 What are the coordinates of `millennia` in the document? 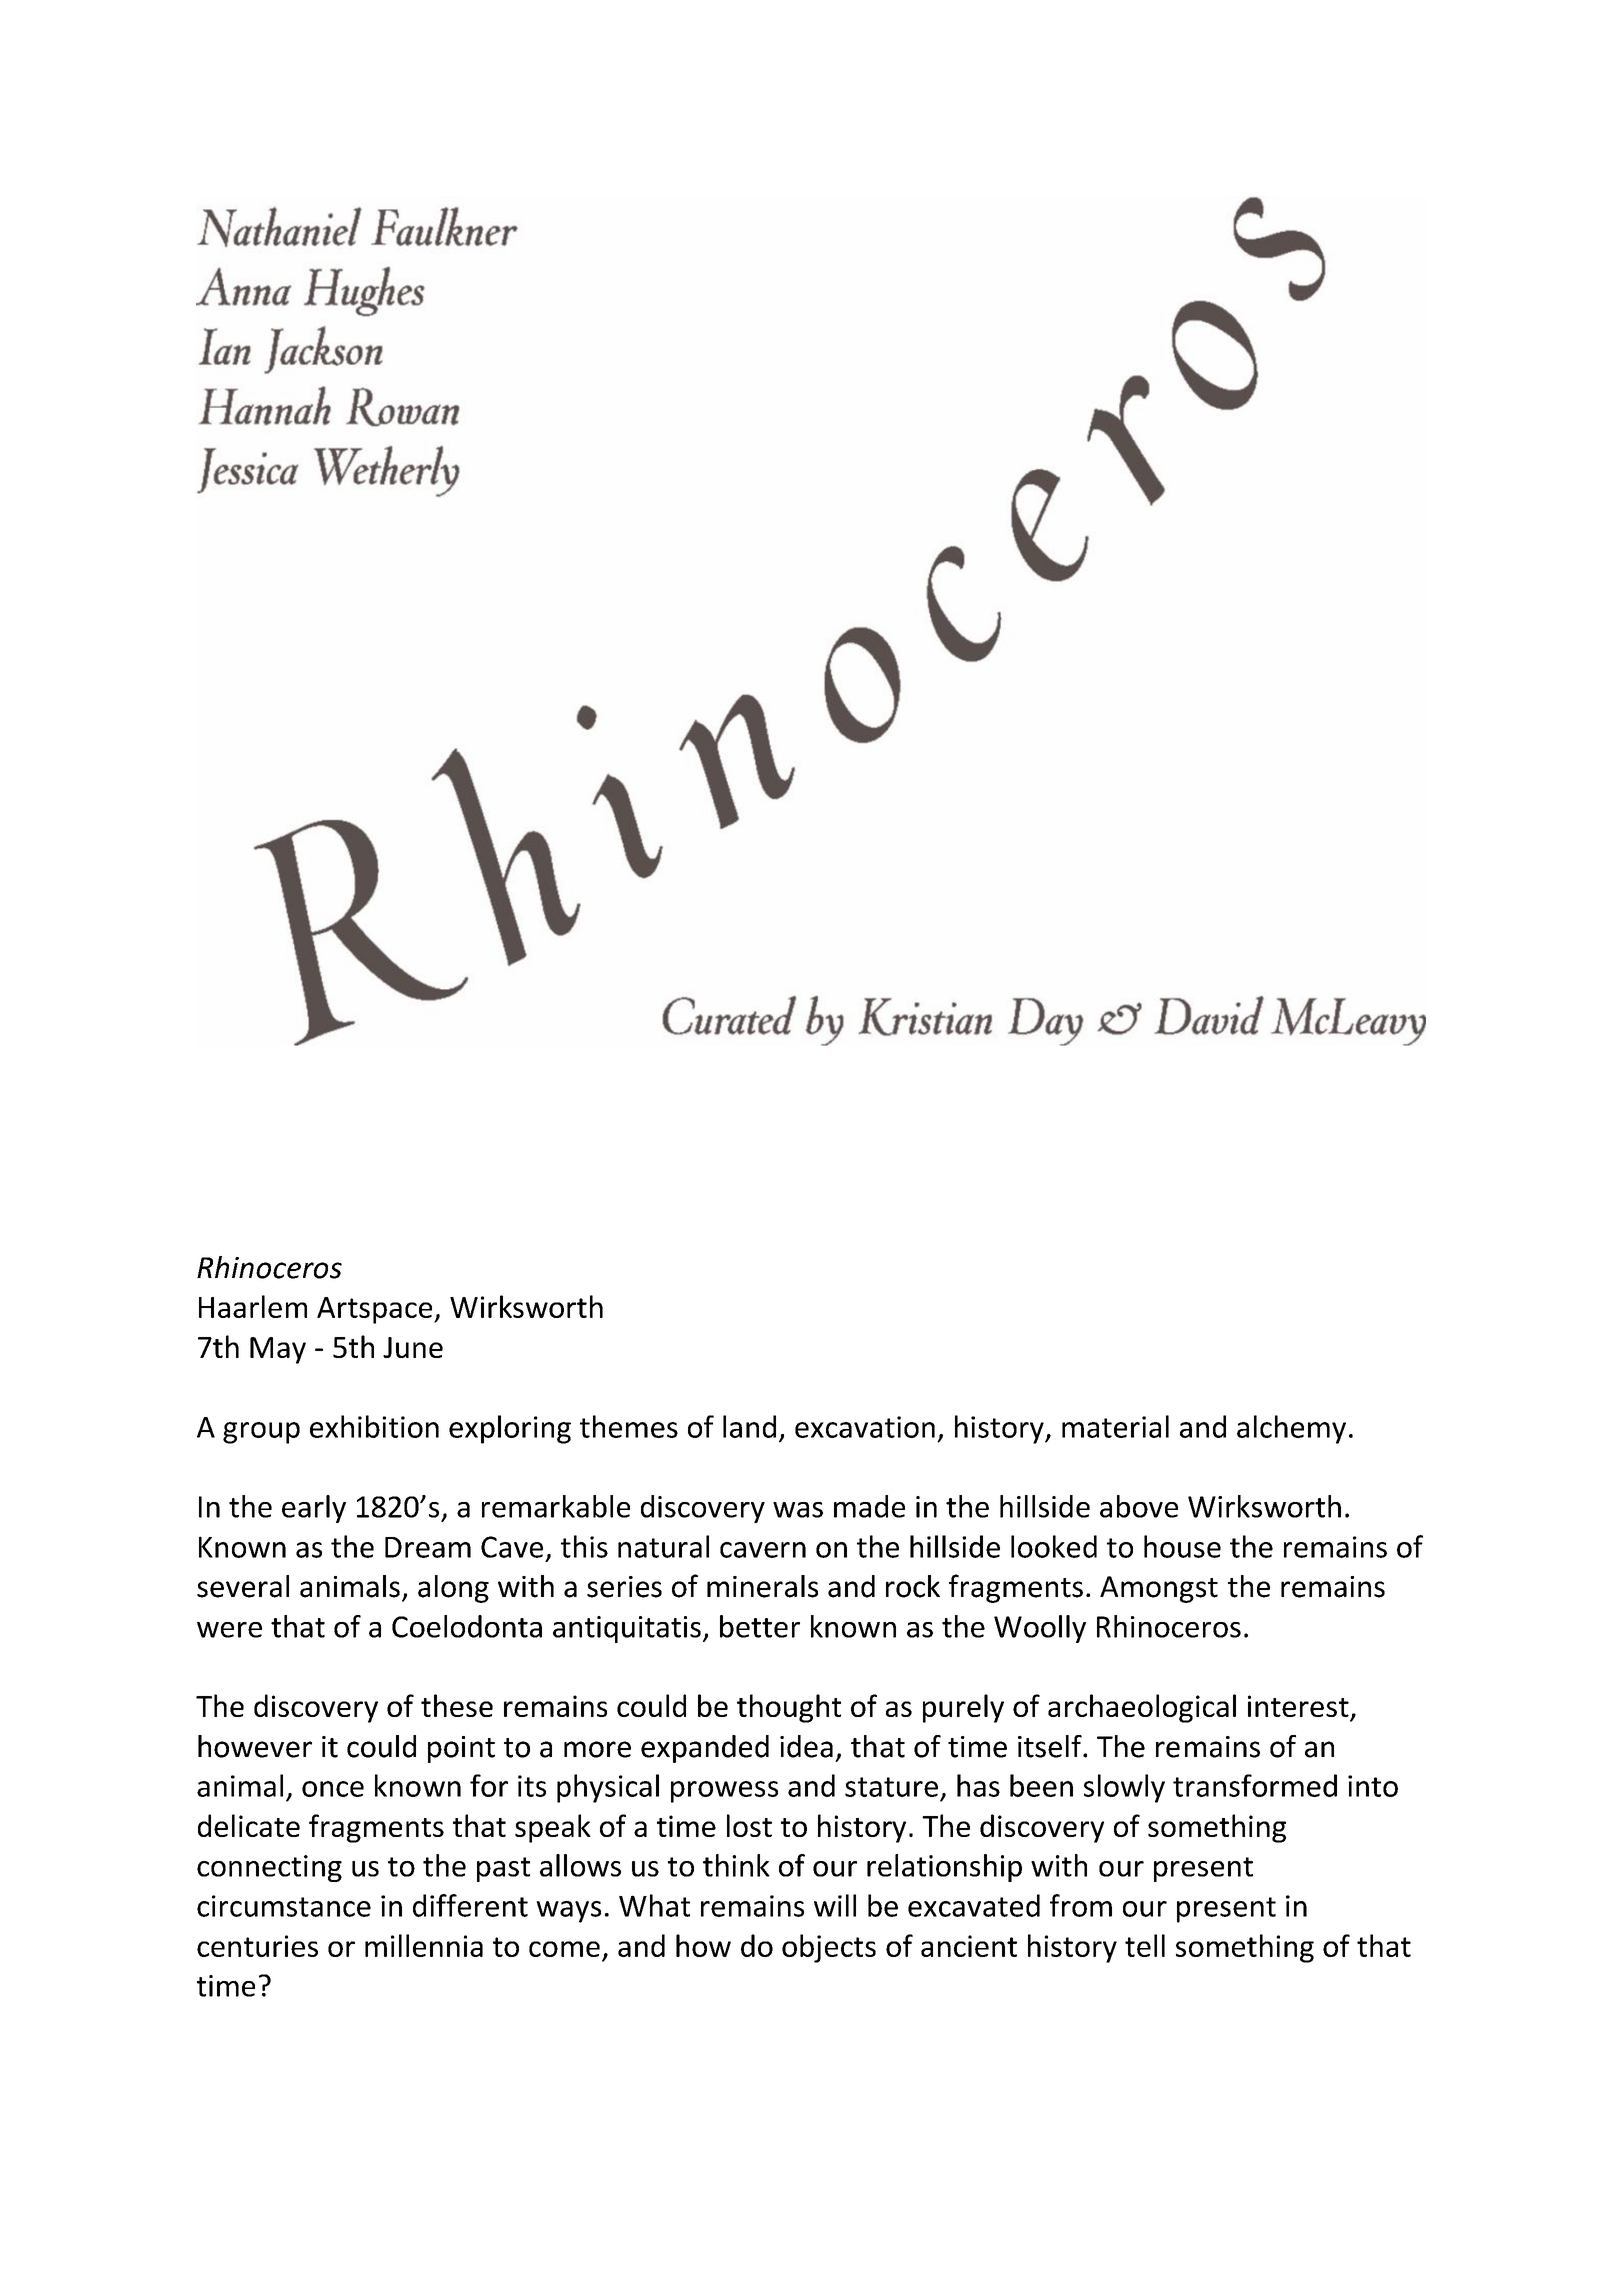 It's located at (424, 1945).
